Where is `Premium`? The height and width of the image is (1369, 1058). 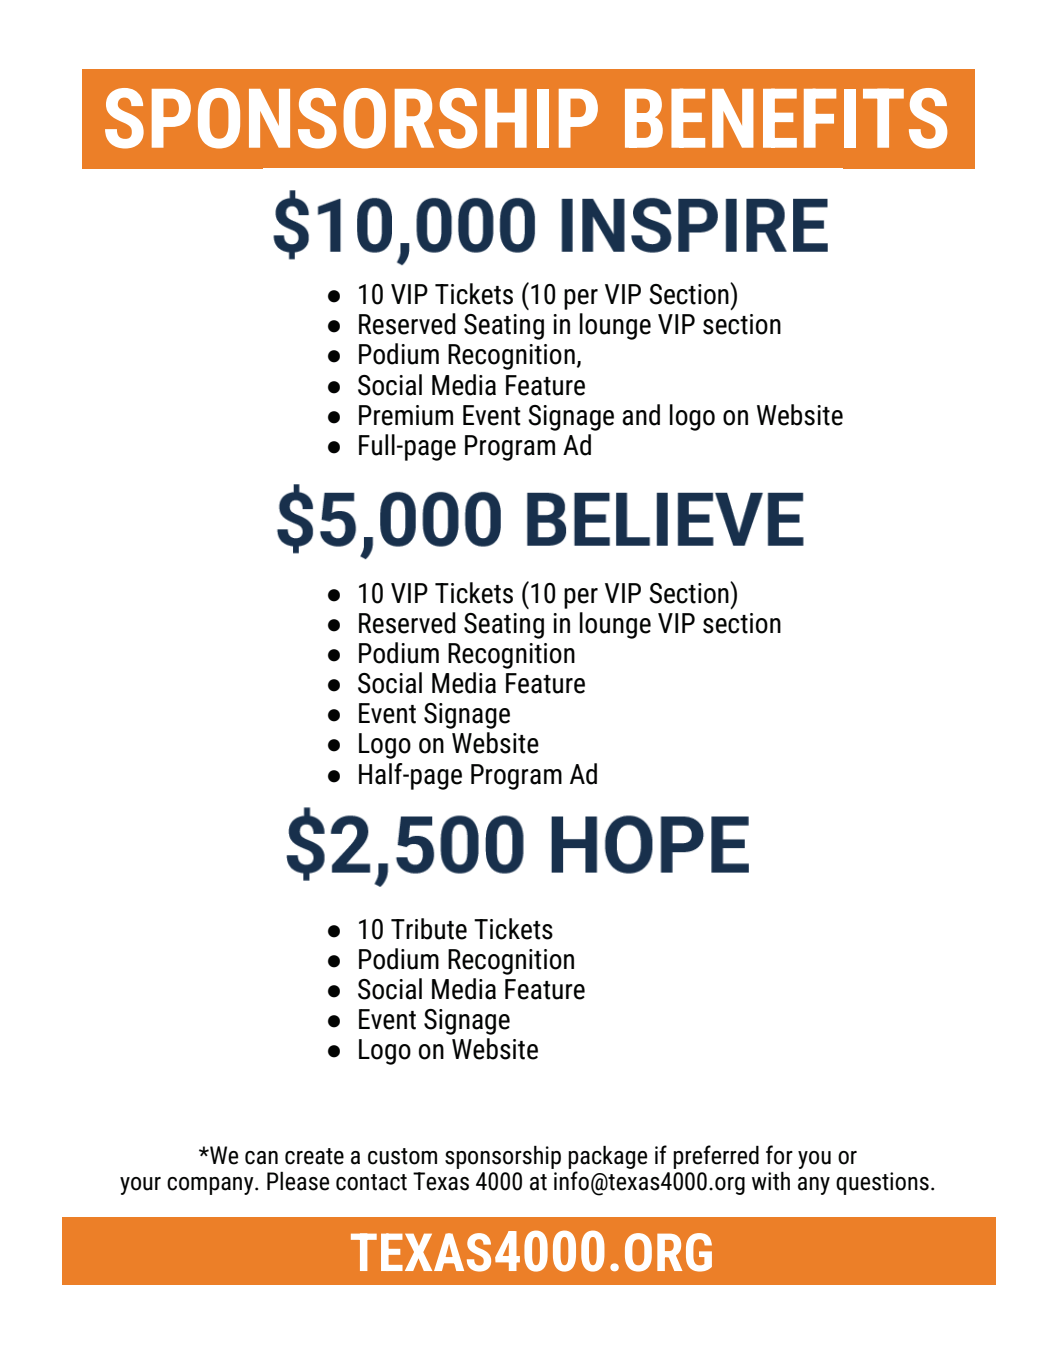 Premium is located at coordinates (406, 415).
